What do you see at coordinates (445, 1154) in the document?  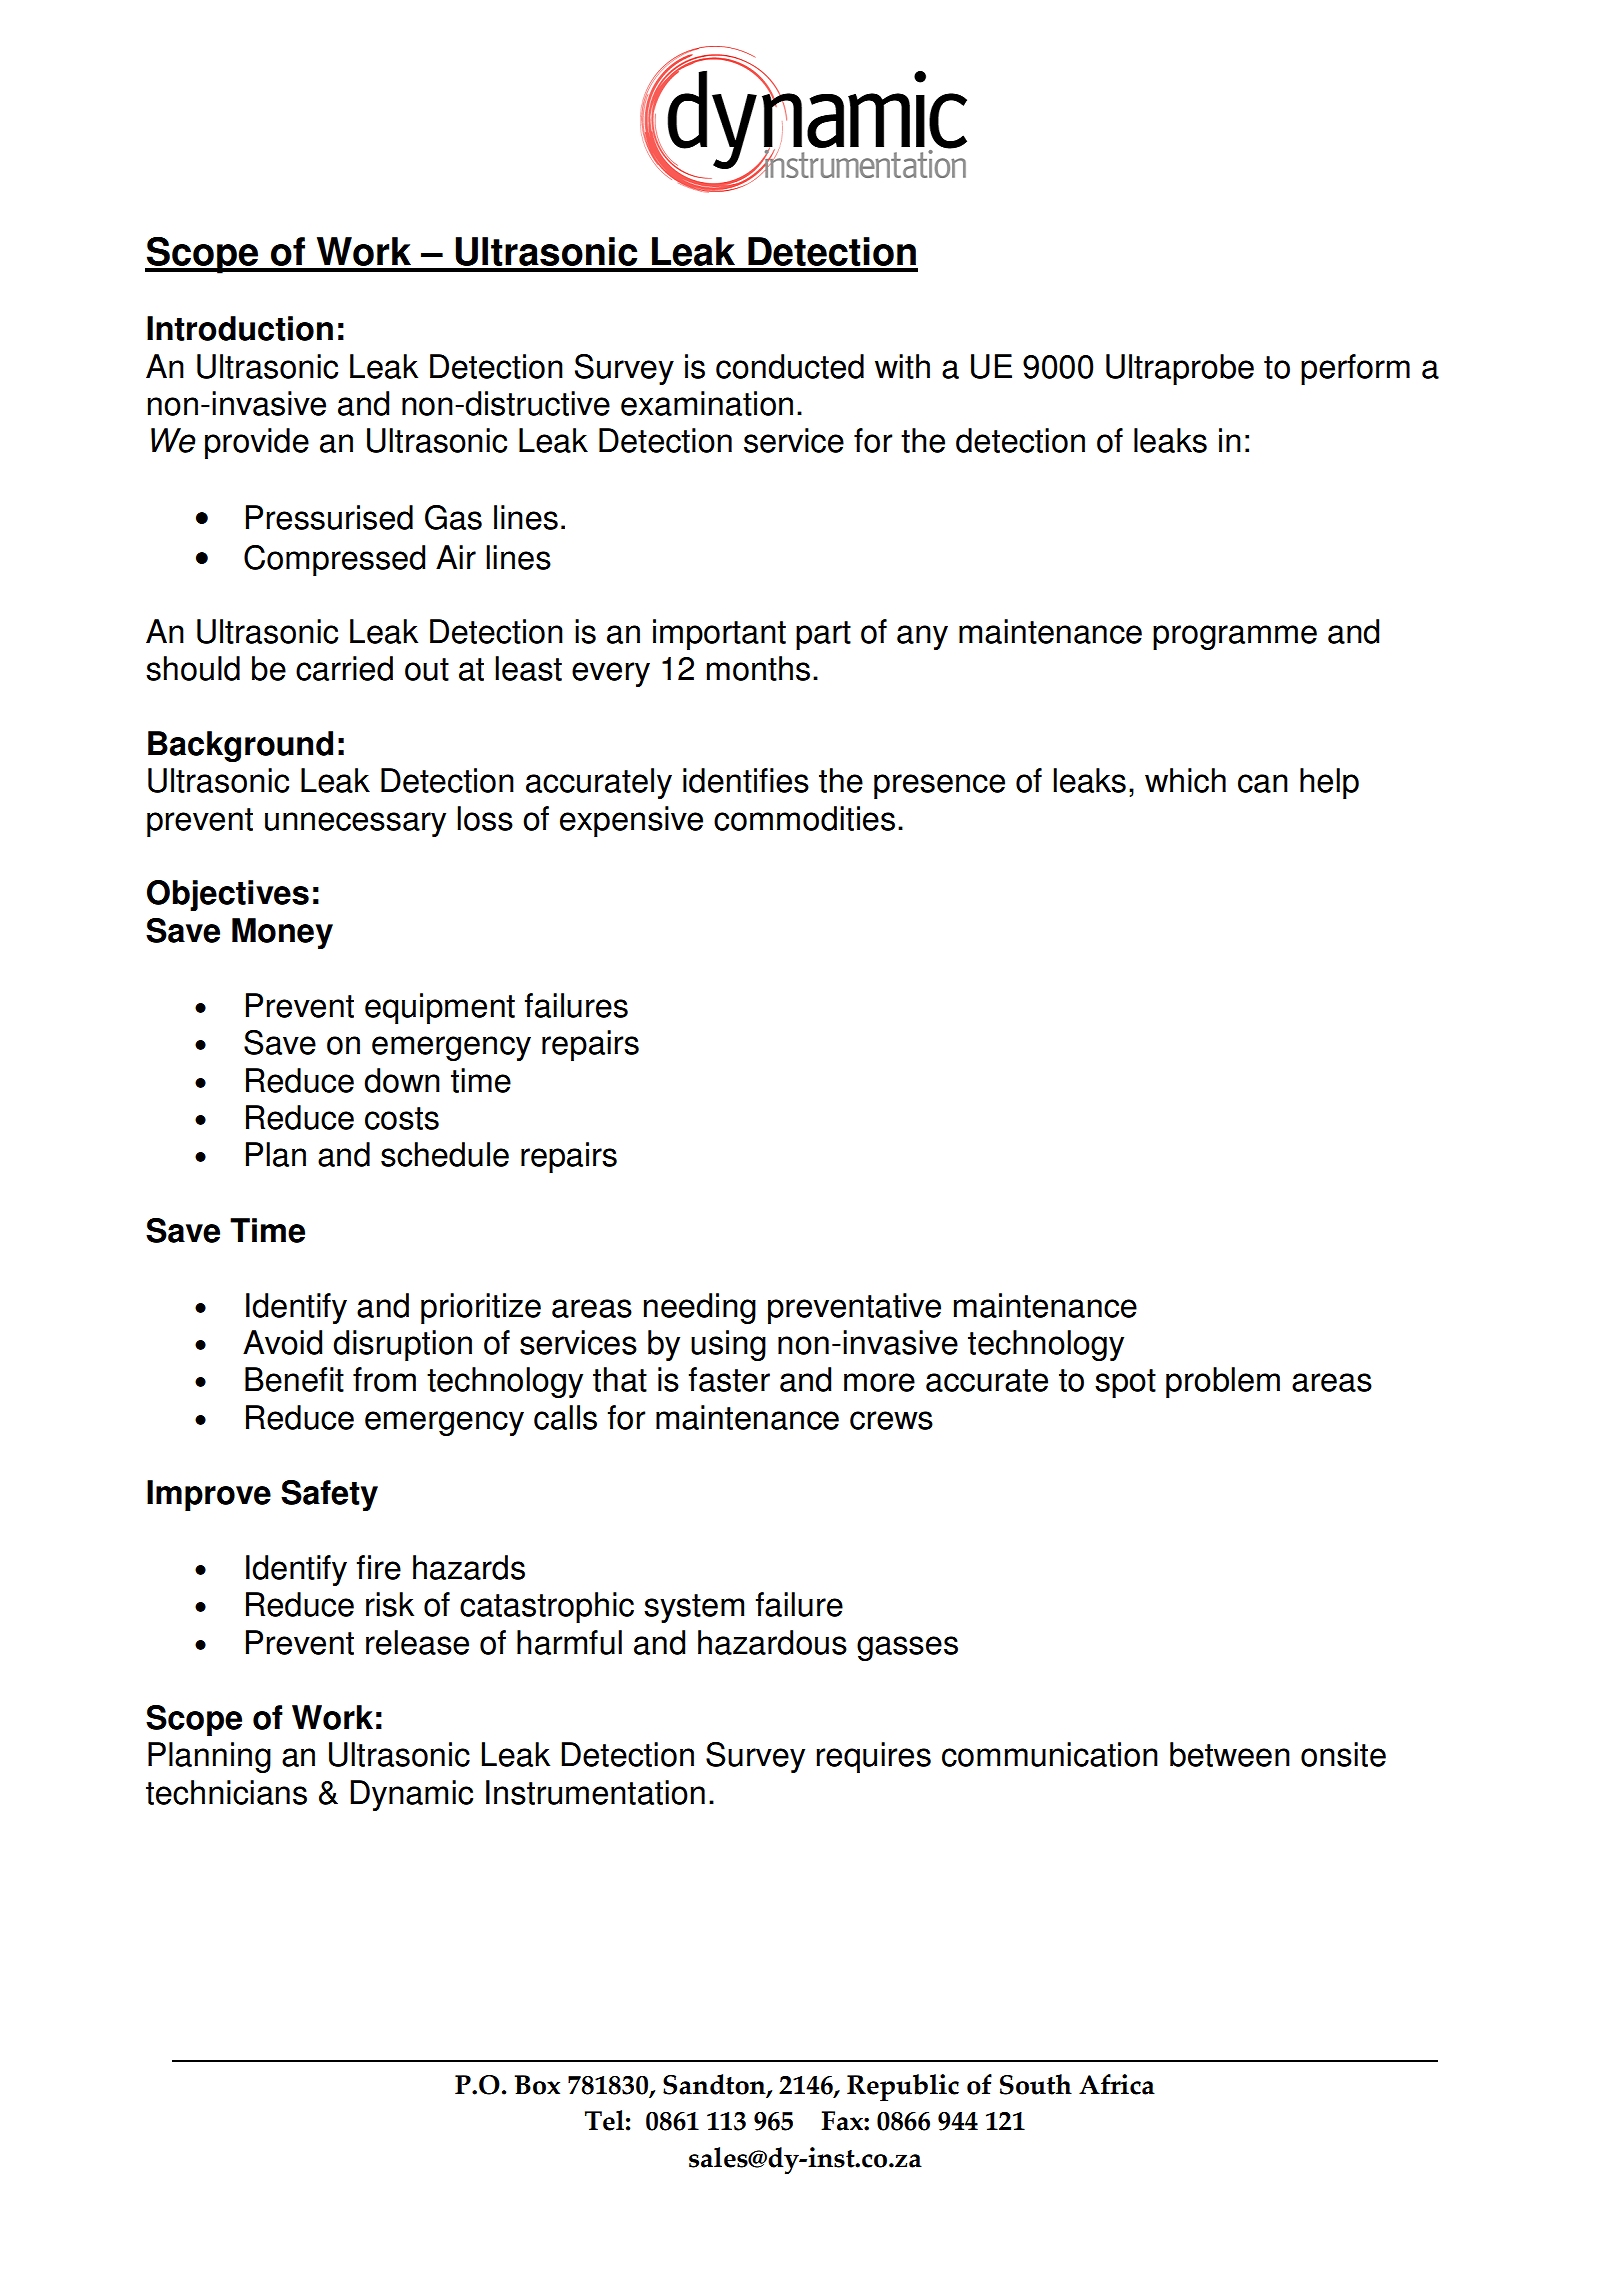 I see `schedule` at bounding box center [445, 1154].
